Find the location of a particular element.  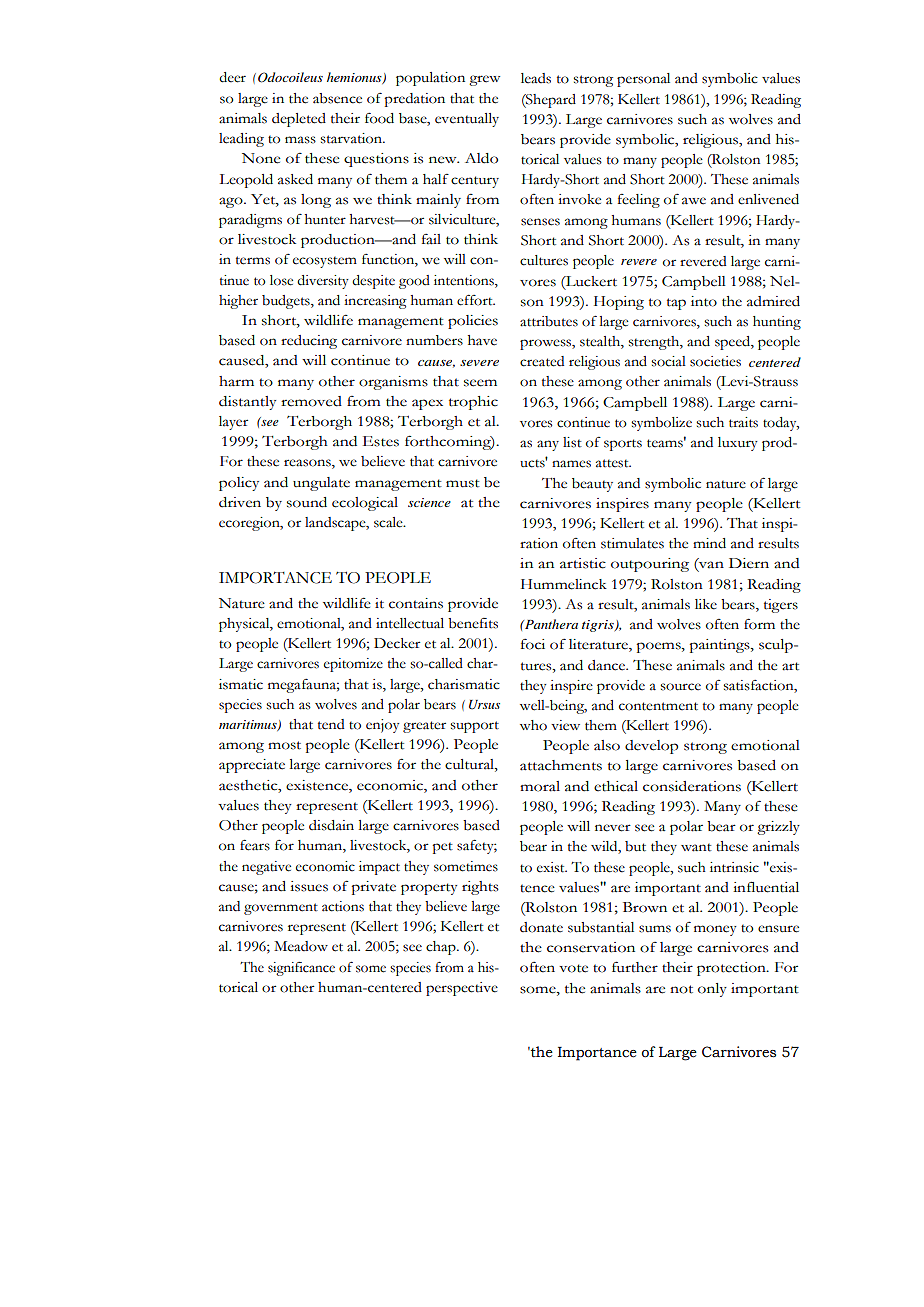

sound is located at coordinates (307, 502).
